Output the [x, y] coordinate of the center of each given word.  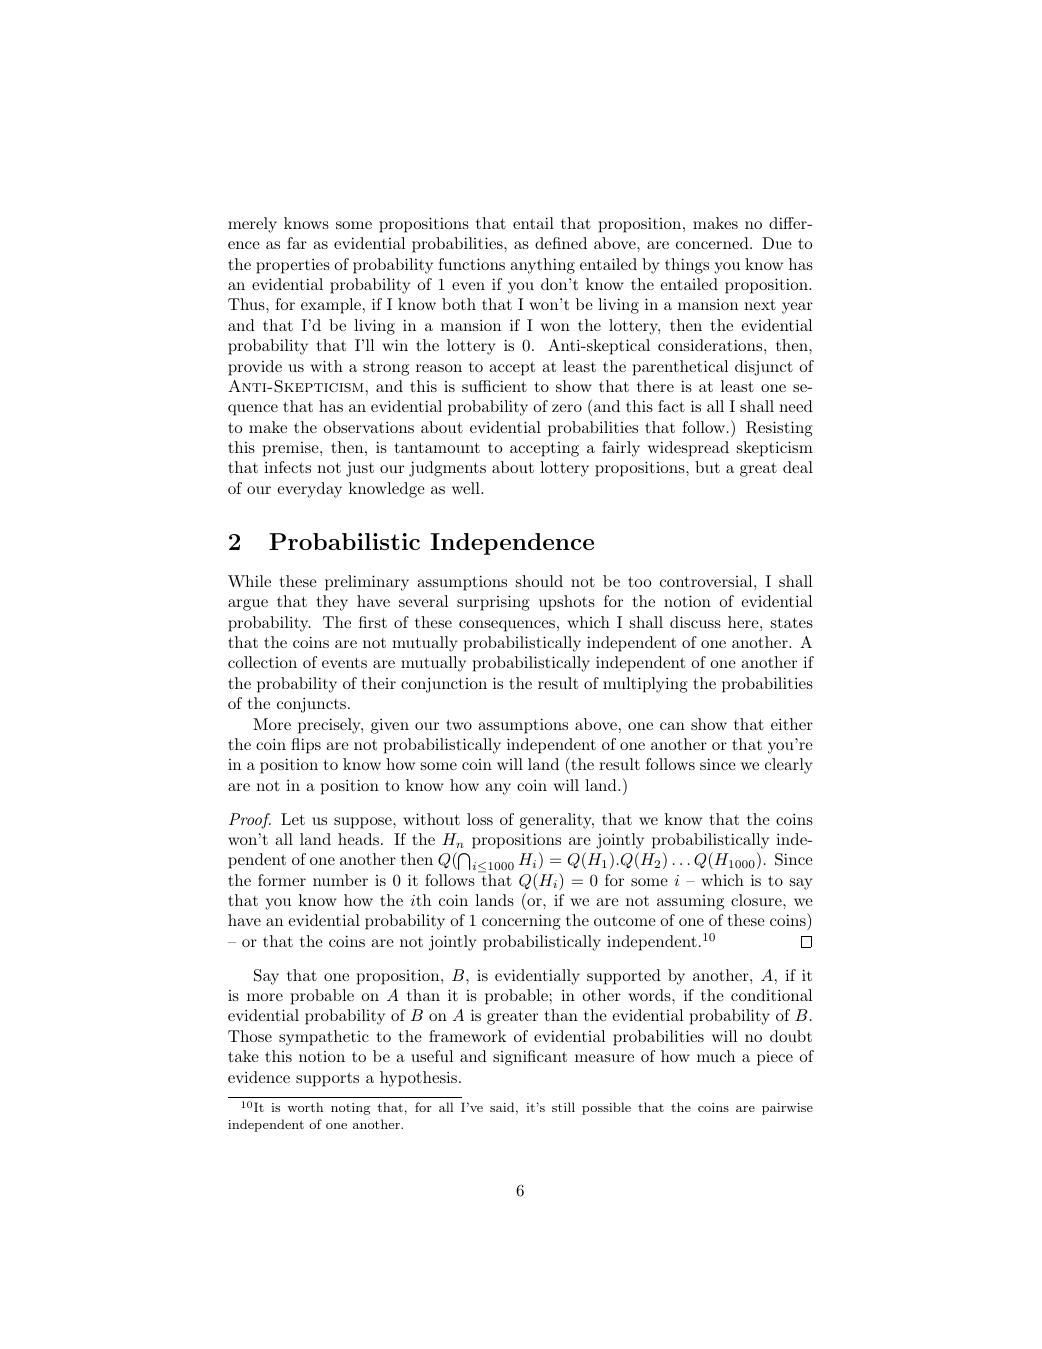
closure [757, 900]
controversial [706, 581]
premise [292, 449]
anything [542, 266]
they [332, 603]
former [282, 880]
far [297, 243]
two [459, 724]
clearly [788, 766]
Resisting [779, 429]
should [539, 581]
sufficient [494, 386]
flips [306, 746]
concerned [712, 243]
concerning [521, 922]
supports [327, 1080]
